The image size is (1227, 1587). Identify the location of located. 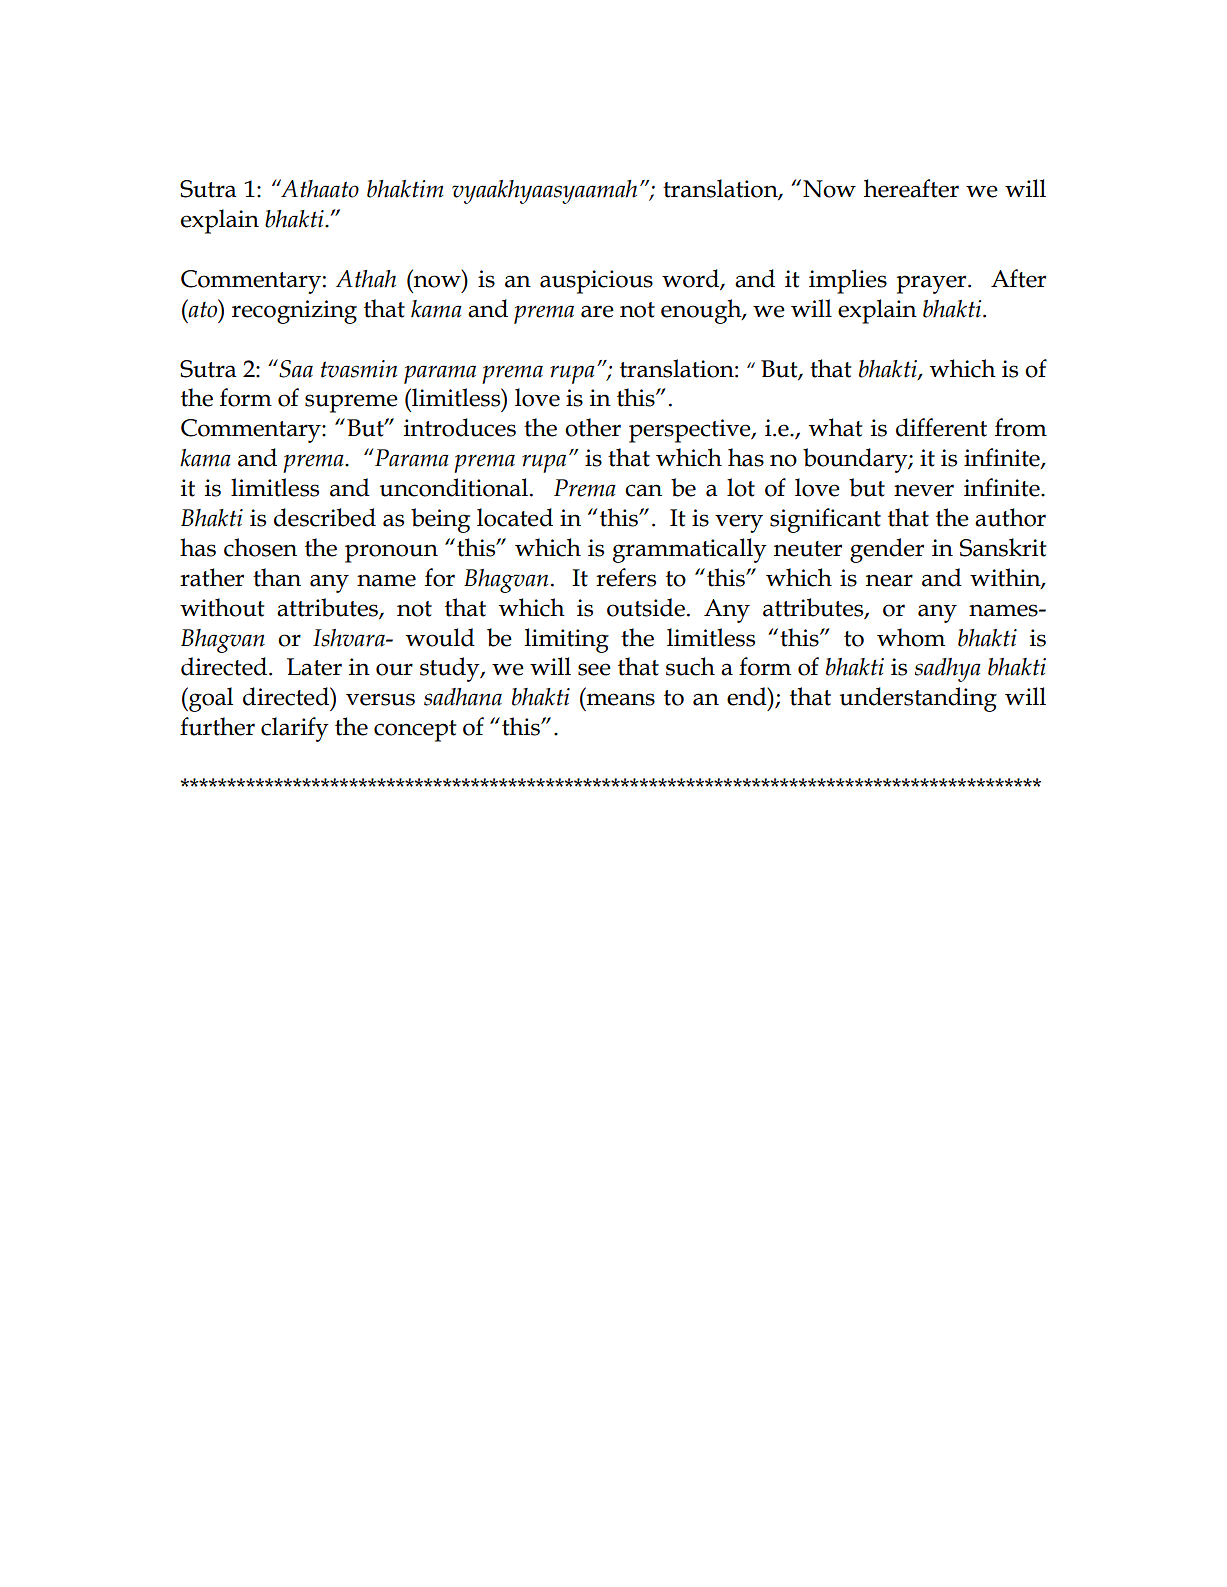
(515, 517).
